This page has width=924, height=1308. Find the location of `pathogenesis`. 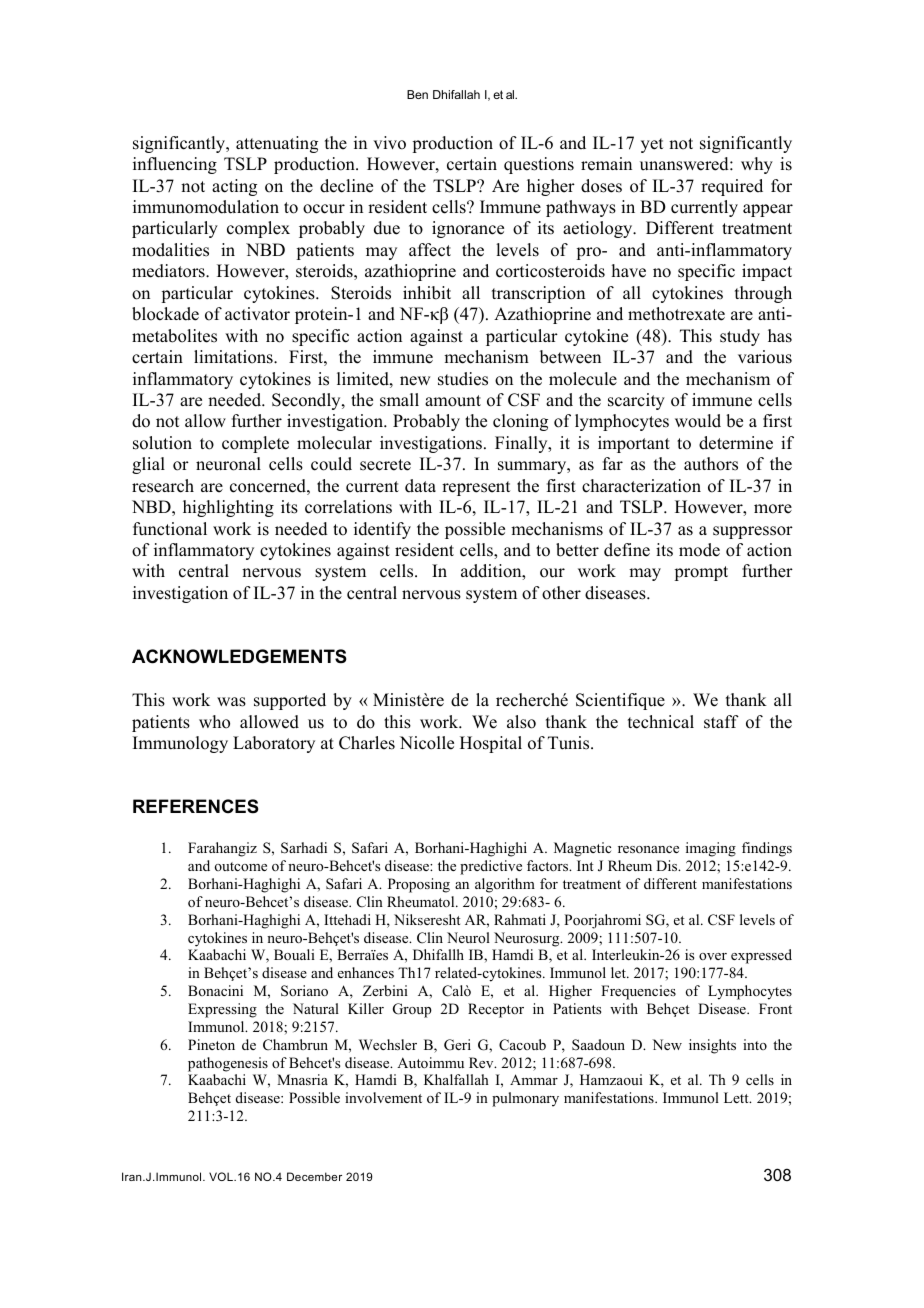

pathogenesis is located at coordinates (228, 1064).
